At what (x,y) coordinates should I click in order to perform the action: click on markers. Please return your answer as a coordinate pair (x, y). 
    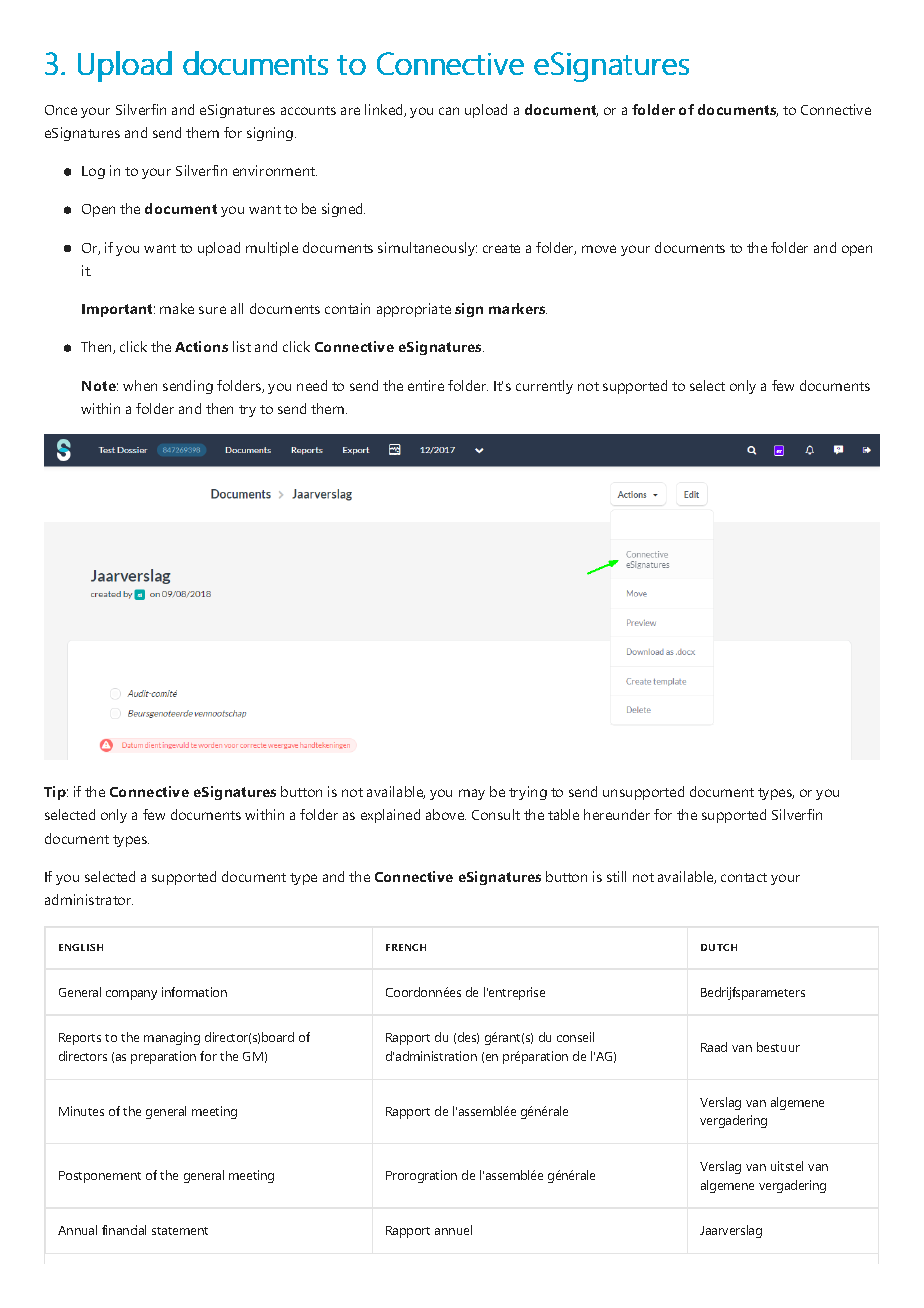
    Looking at the image, I should click on (518, 308).
